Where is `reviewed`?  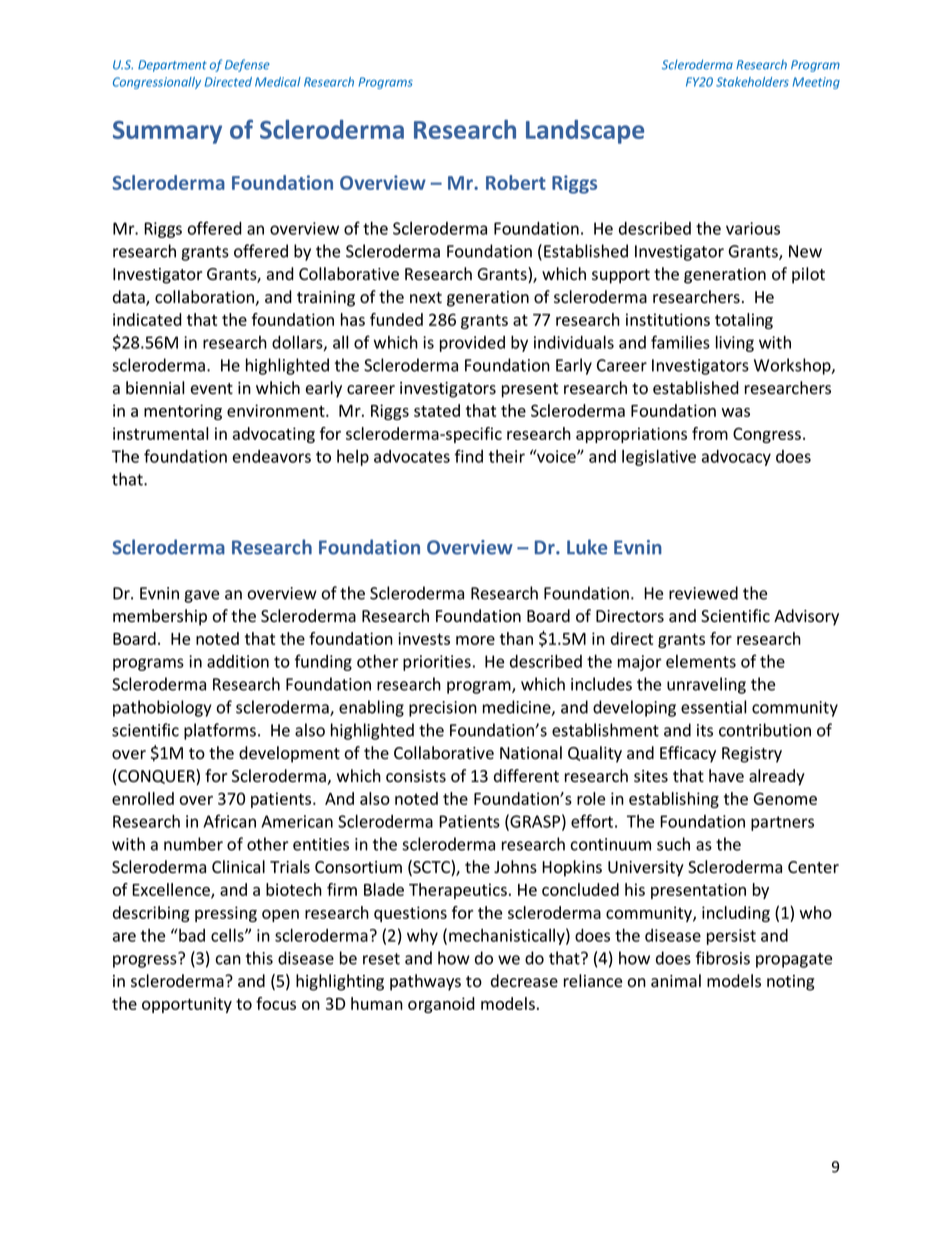
reviewed is located at coordinates (703, 593).
